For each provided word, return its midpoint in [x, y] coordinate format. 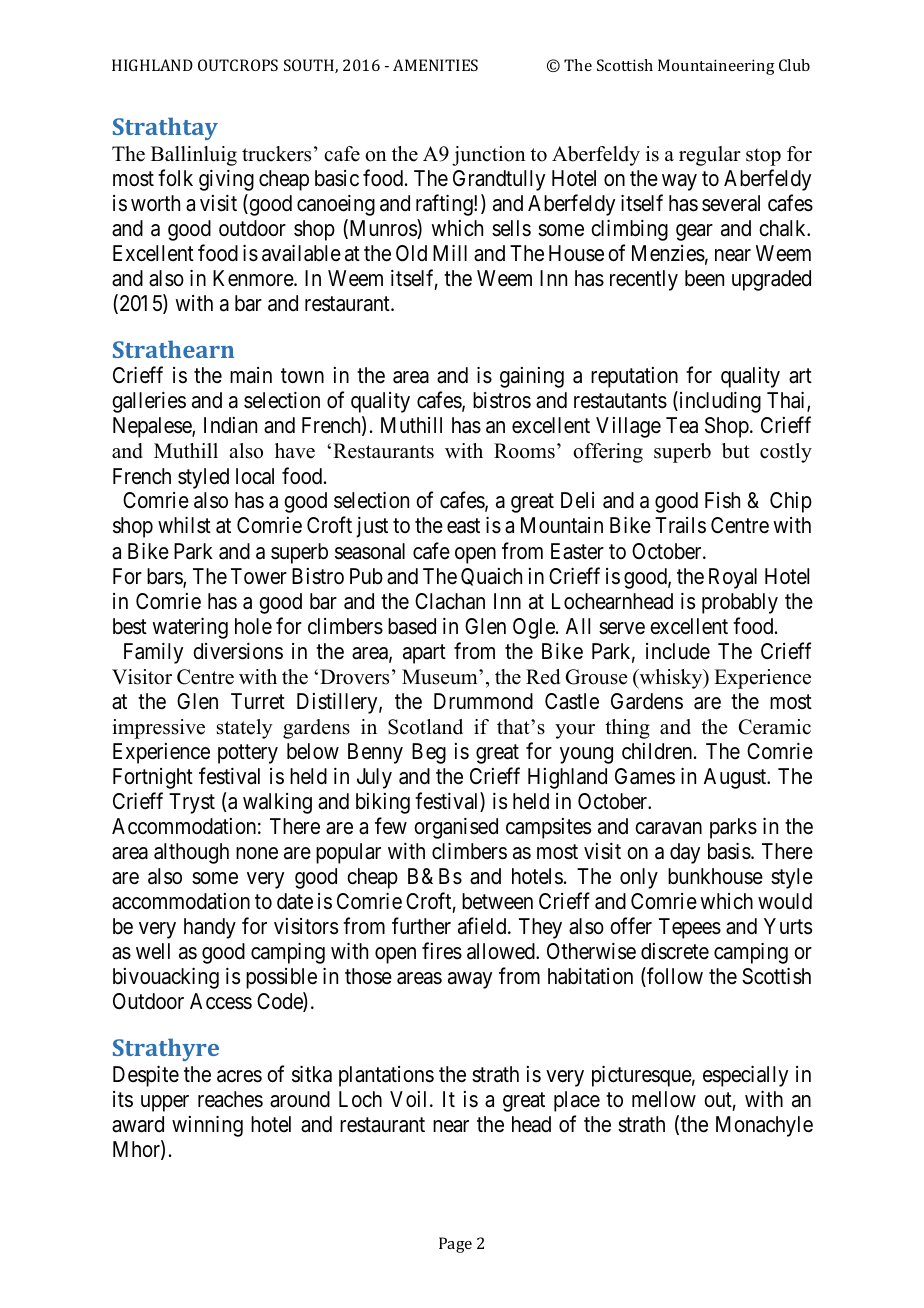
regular [710, 156]
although [191, 853]
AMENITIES [435, 65]
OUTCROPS [238, 65]
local [255, 476]
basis [730, 851]
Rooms [524, 451]
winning [207, 1126]
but [736, 451]
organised [456, 828]
